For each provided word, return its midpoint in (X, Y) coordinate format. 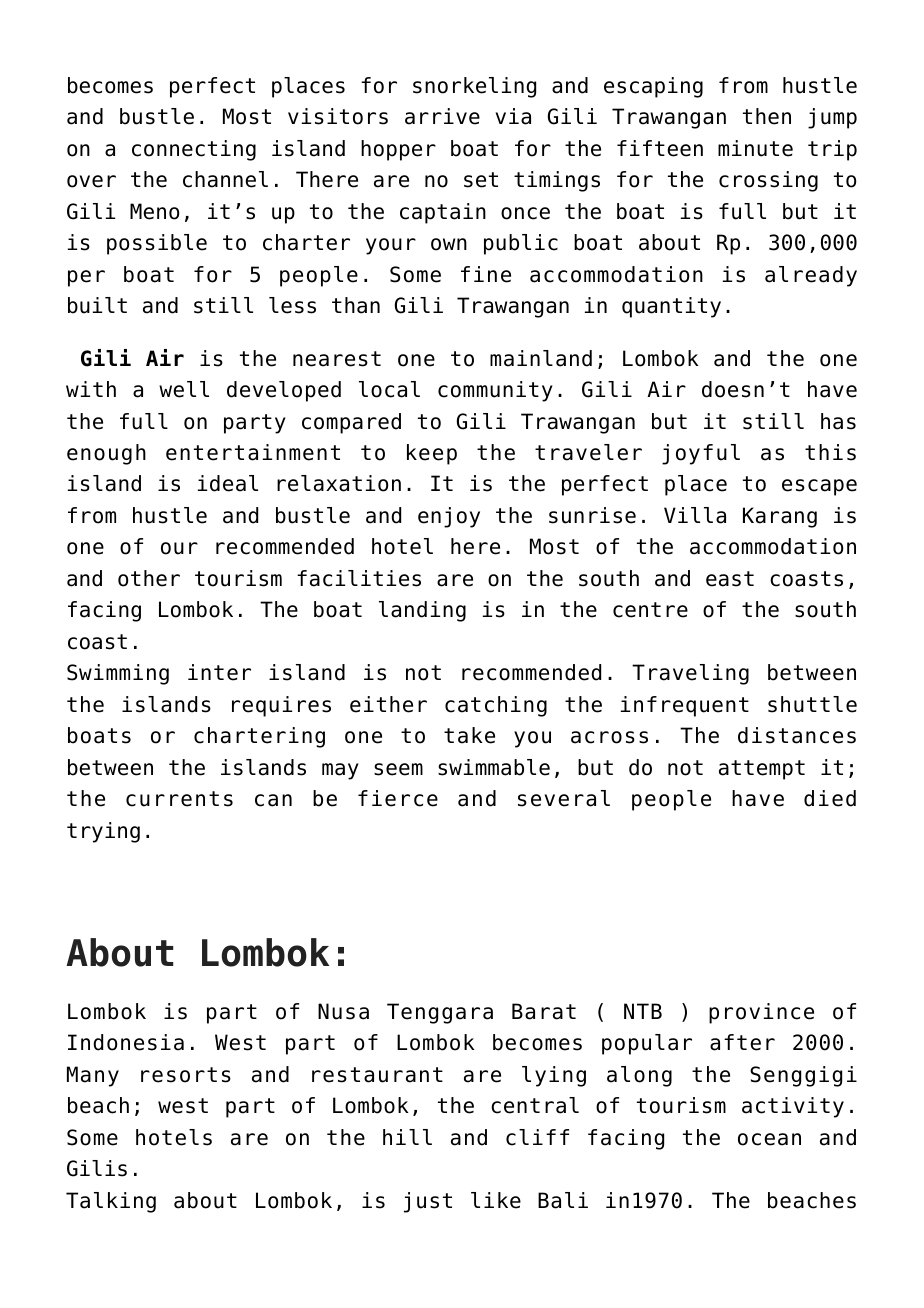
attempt (762, 770)
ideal (228, 483)
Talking (111, 1202)
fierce (398, 798)
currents (179, 799)
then (767, 116)
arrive (442, 116)
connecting (194, 150)
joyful (701, 454)
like (496, 1200)
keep (432, 454)
